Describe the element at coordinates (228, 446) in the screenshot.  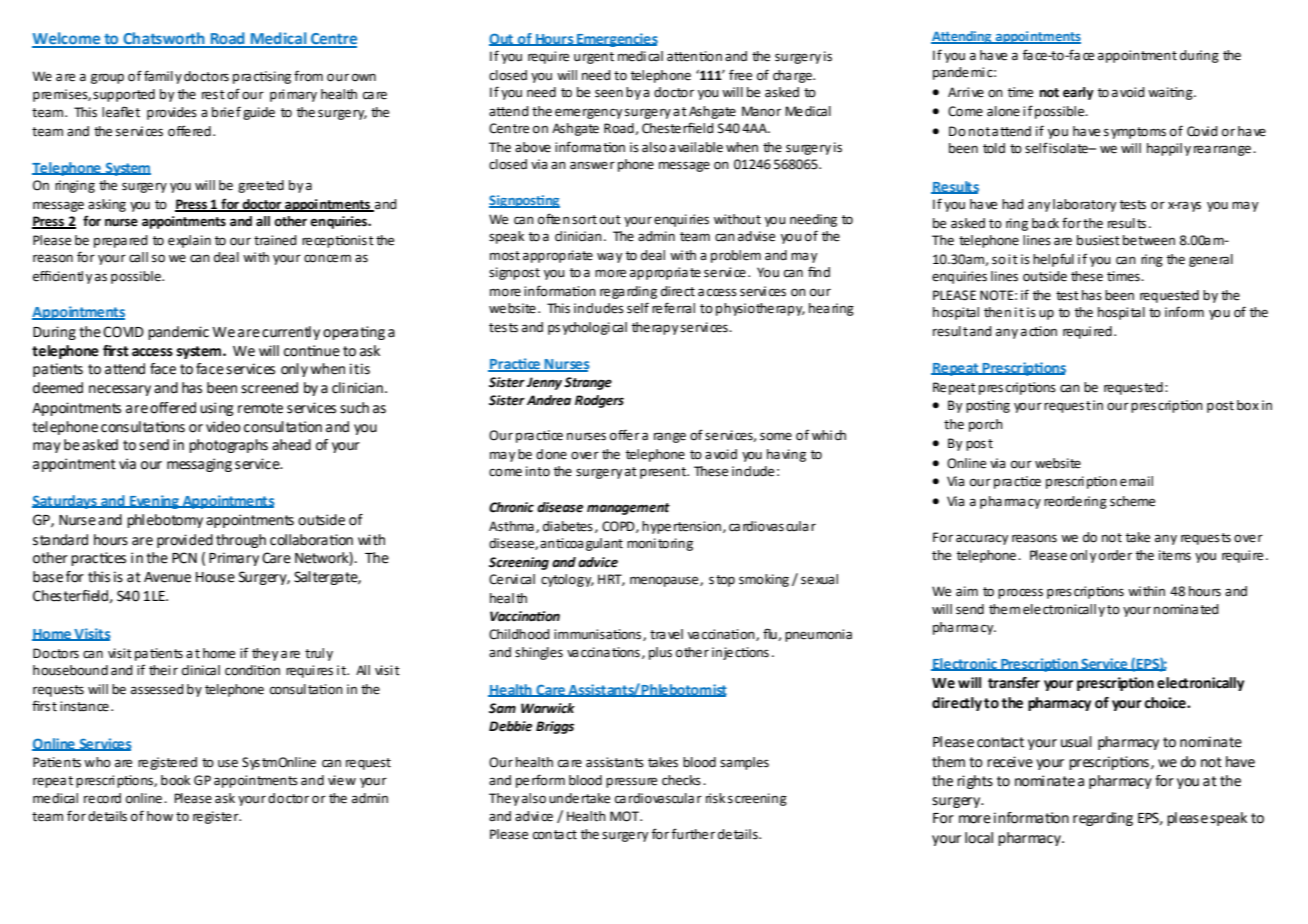
I see `photographs` at that location.
